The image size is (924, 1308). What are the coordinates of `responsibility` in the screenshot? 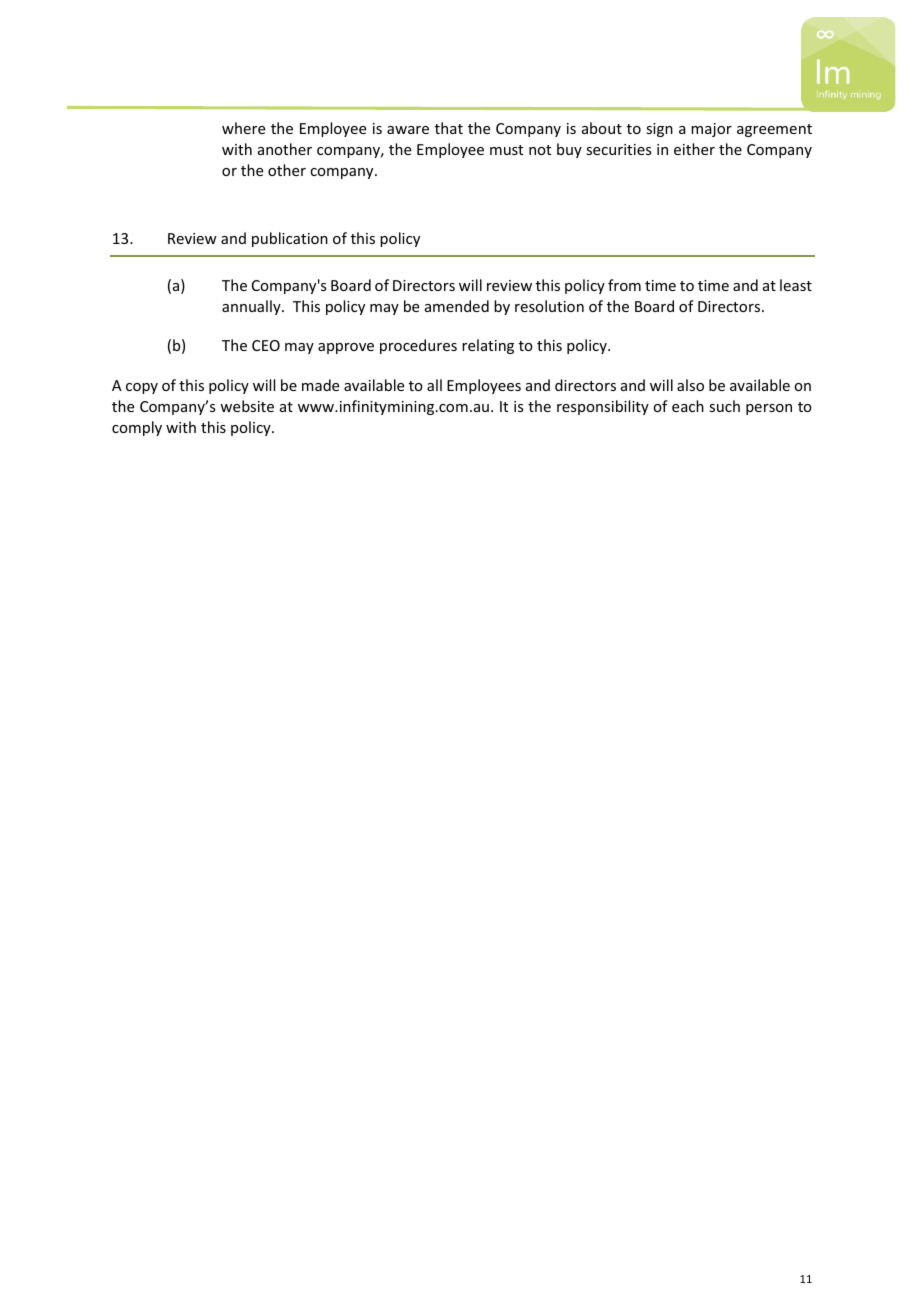 It's located at (603, 407).
